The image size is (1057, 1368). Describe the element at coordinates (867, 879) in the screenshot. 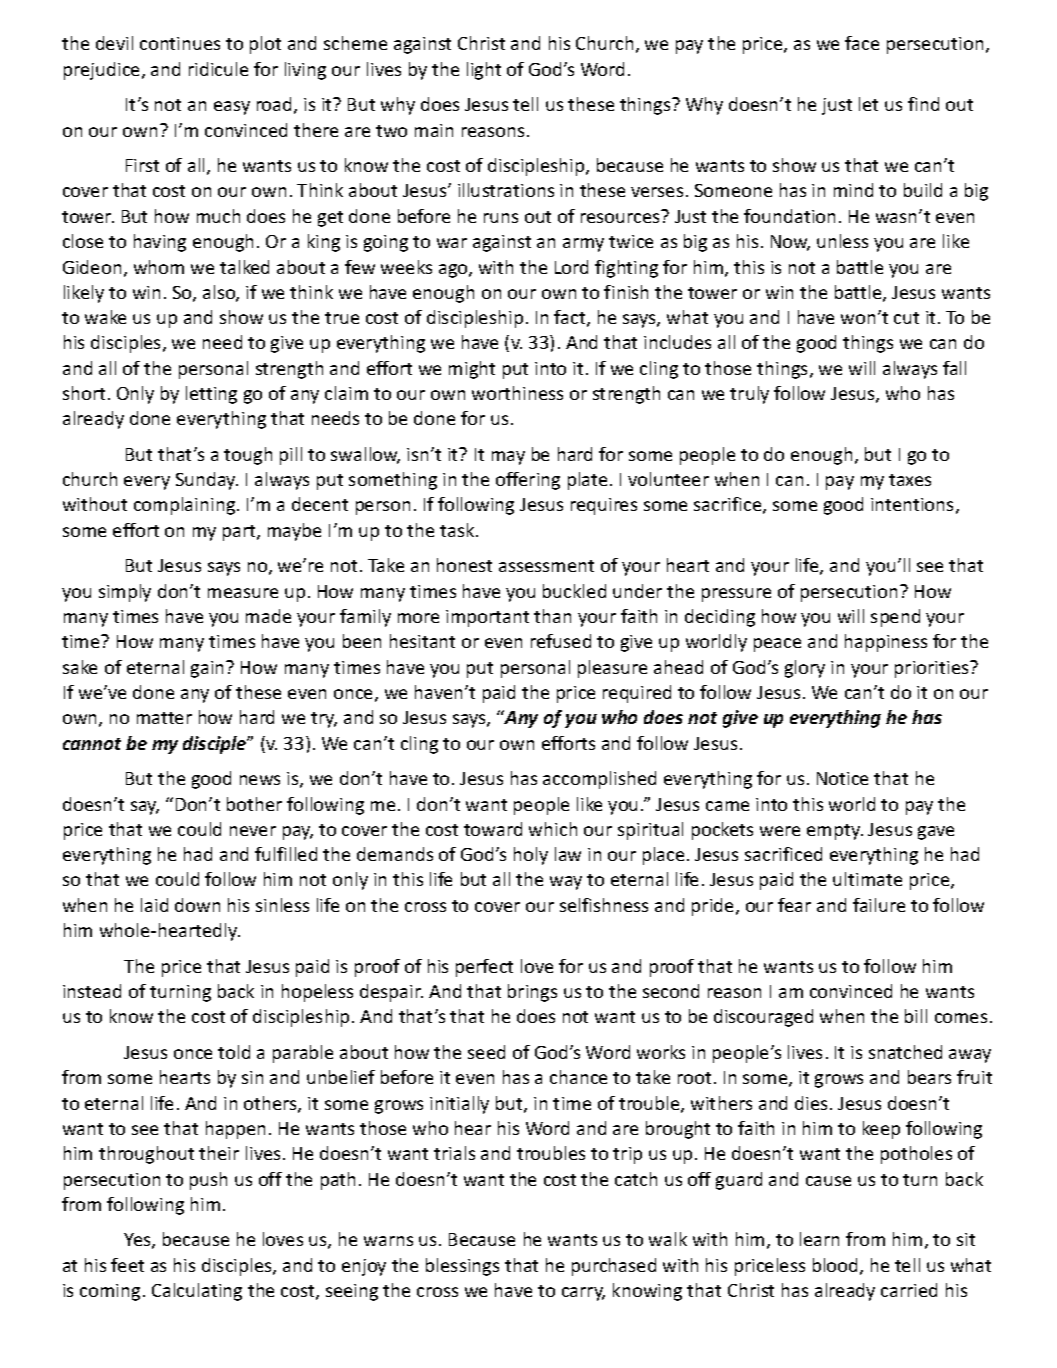

I see `ultimate` at that location.
